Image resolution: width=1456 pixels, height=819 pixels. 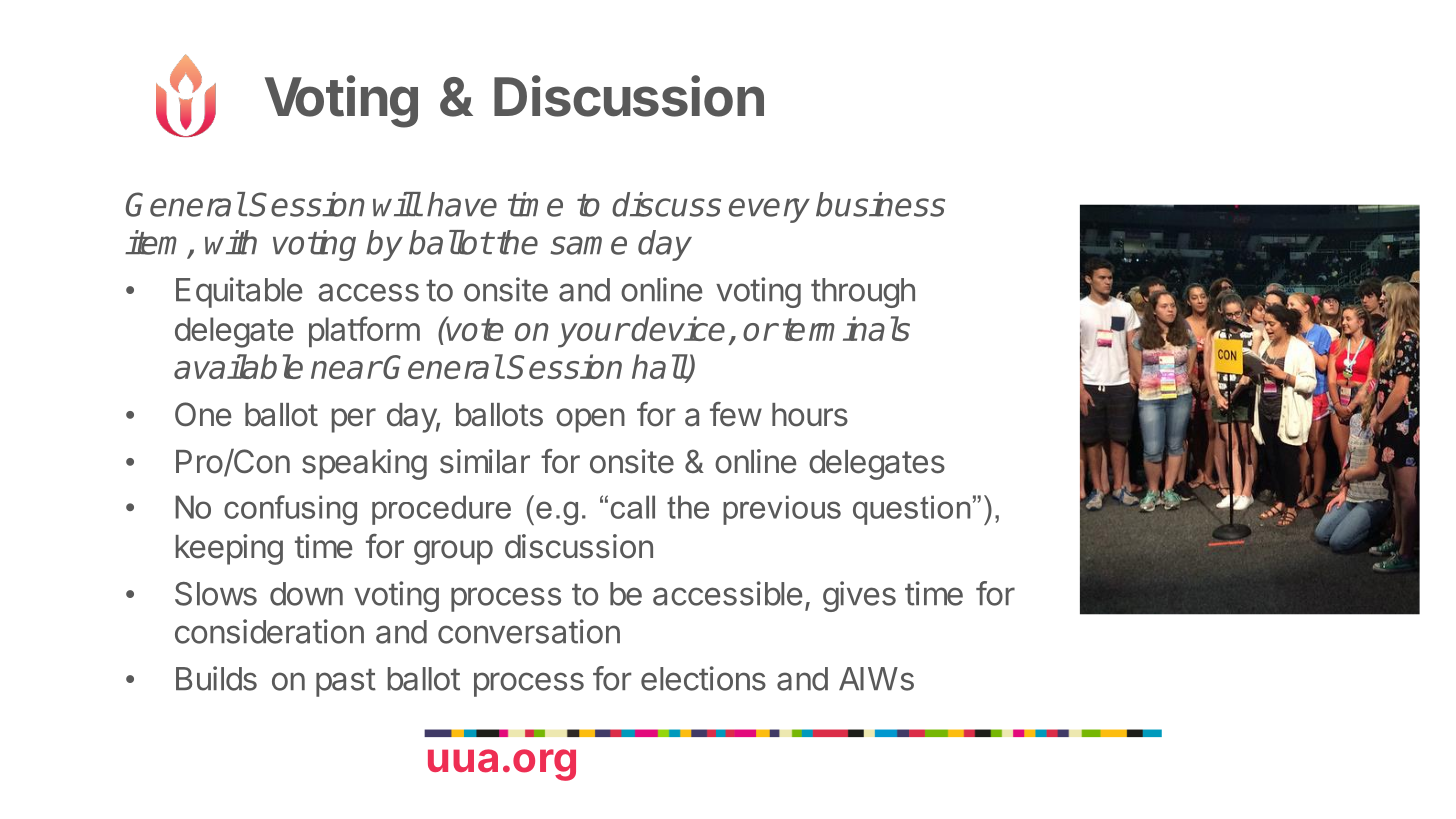 I want to click on past, so click(x=346, y=682).
